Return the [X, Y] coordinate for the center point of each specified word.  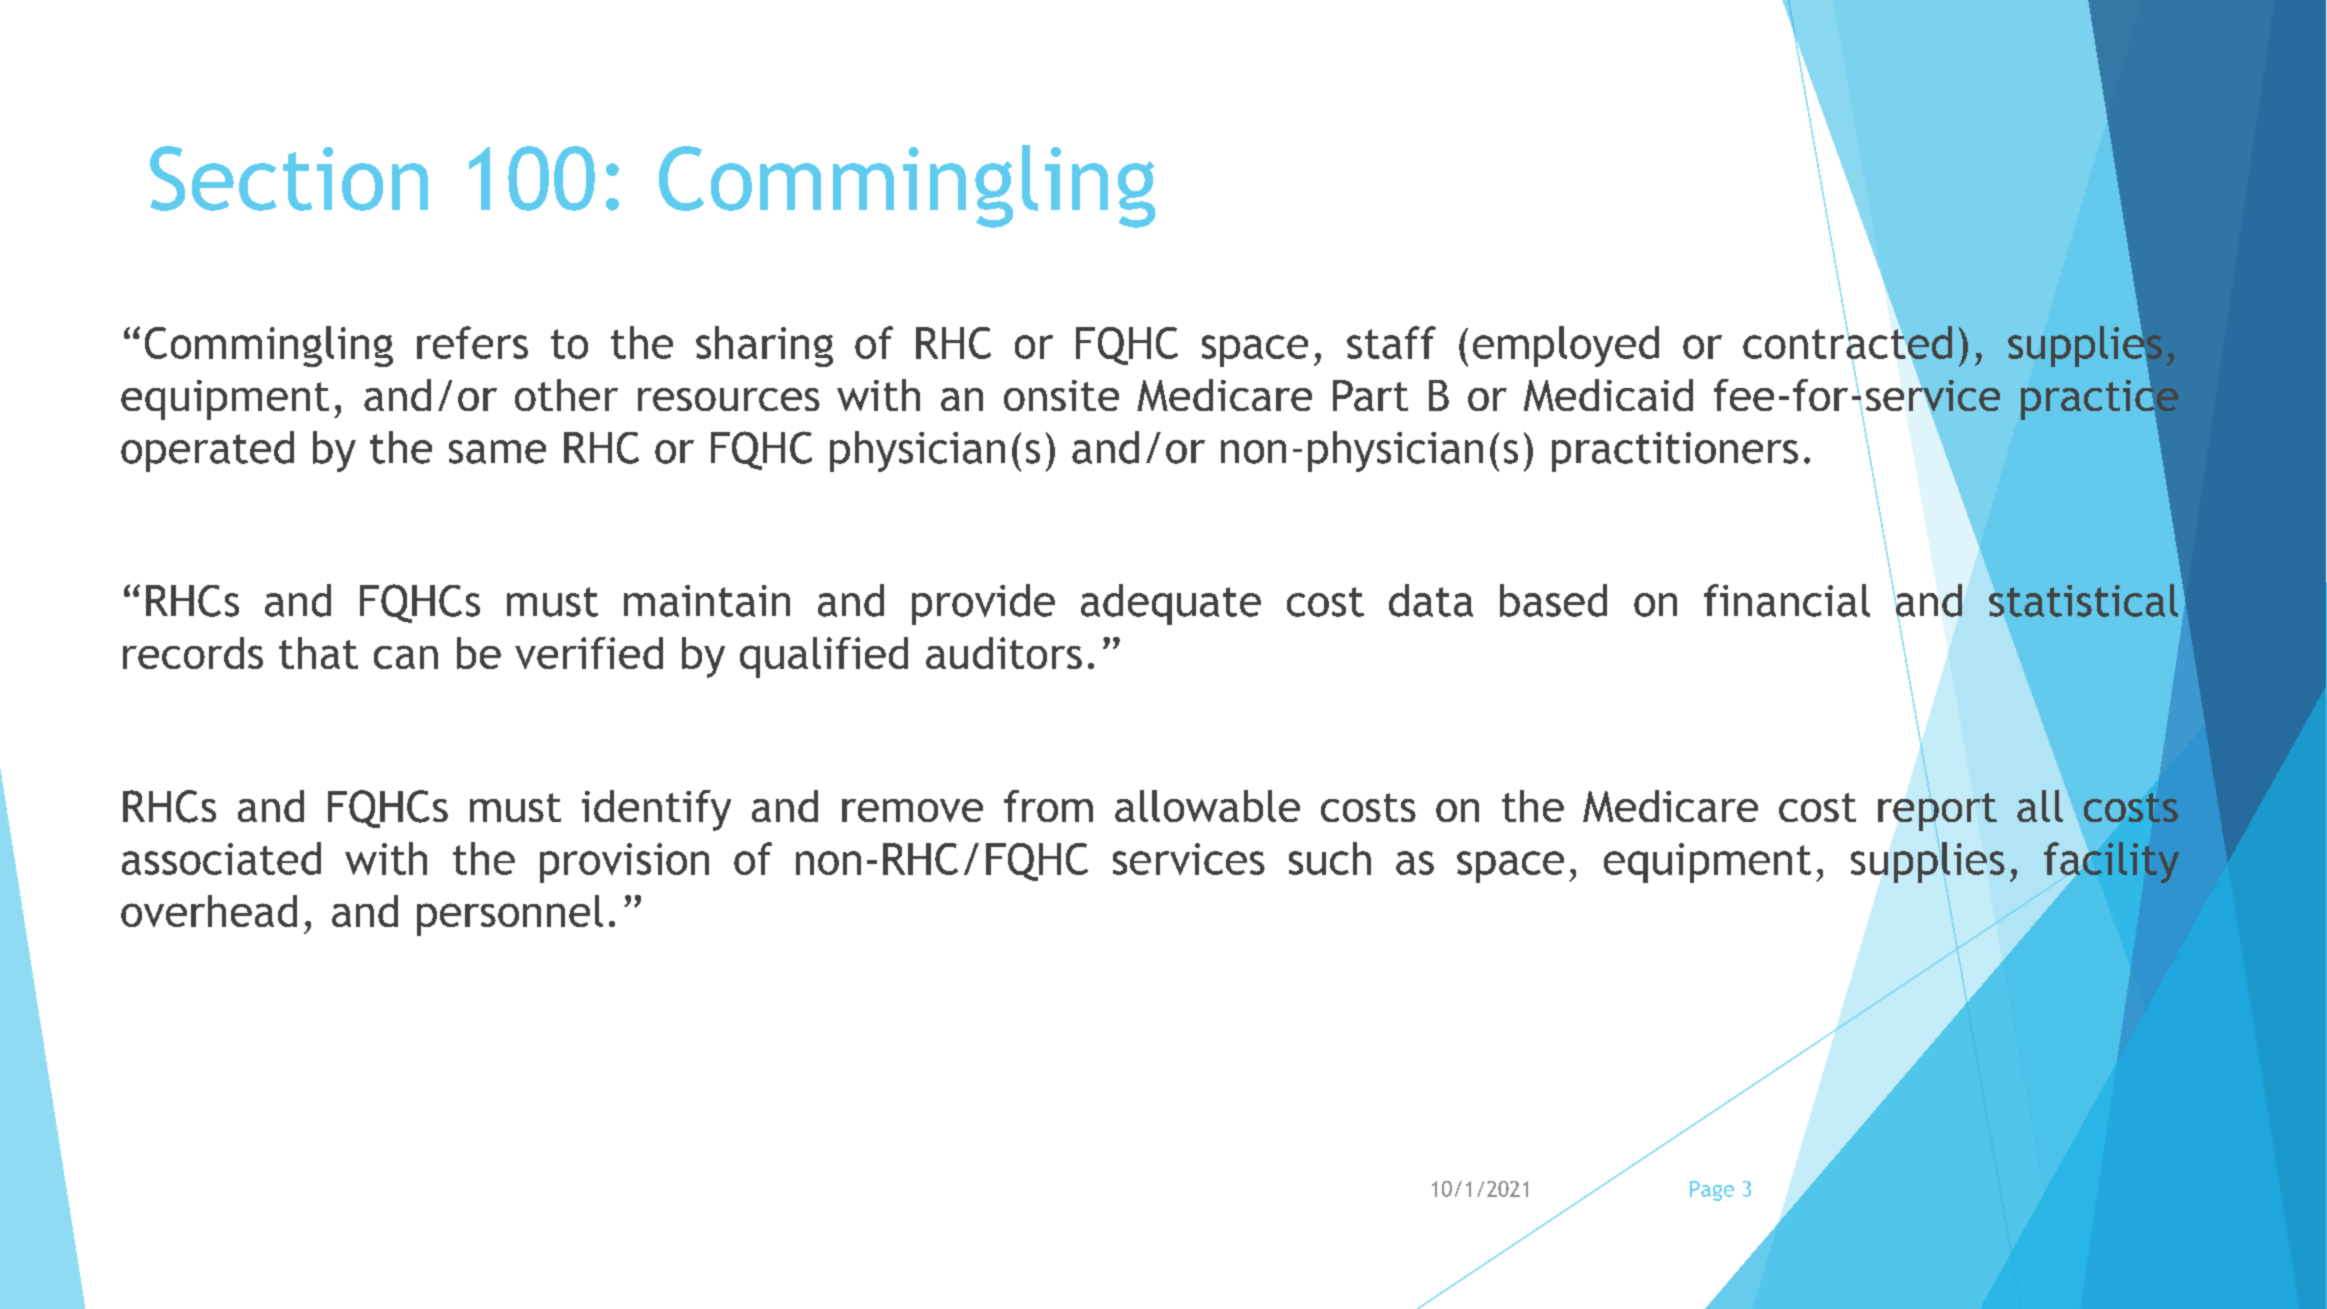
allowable [1207, 806]
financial [1787, 600]
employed [1566, 346]
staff [1391, 342]
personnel [510, 915]
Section [289, 178]
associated [221, 858]
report [1937, 812]
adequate [1171, 604]
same [497, 452]
